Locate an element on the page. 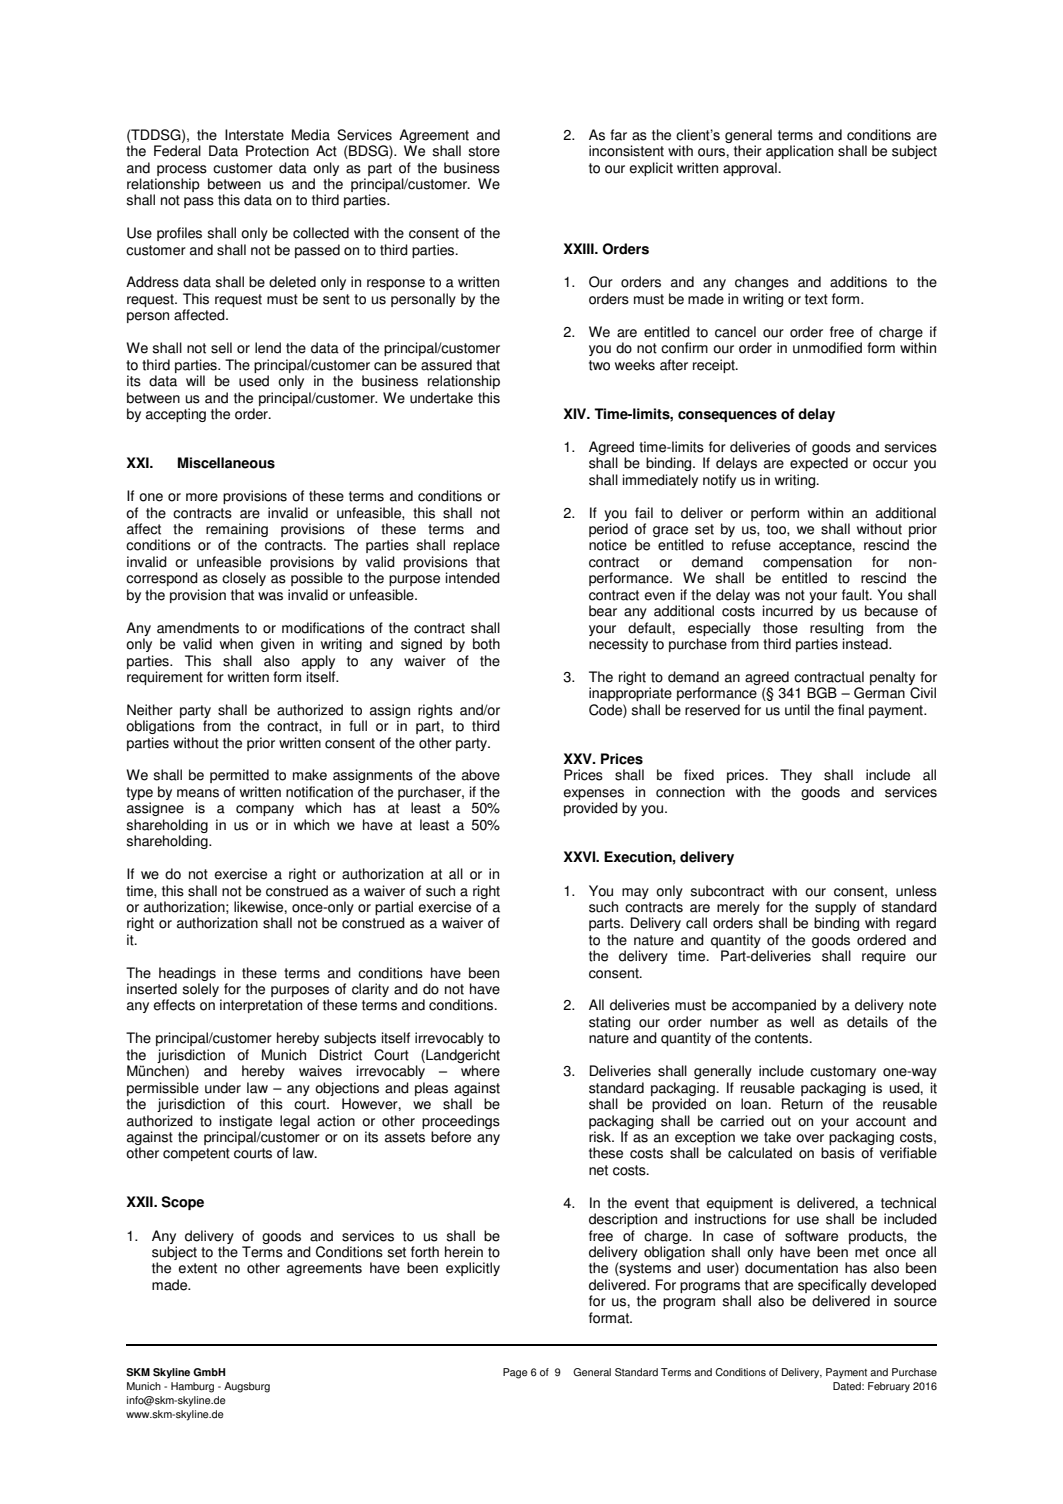 The height and width of the document is (1504, 1063). February is located at coordinates (889, 1387).
